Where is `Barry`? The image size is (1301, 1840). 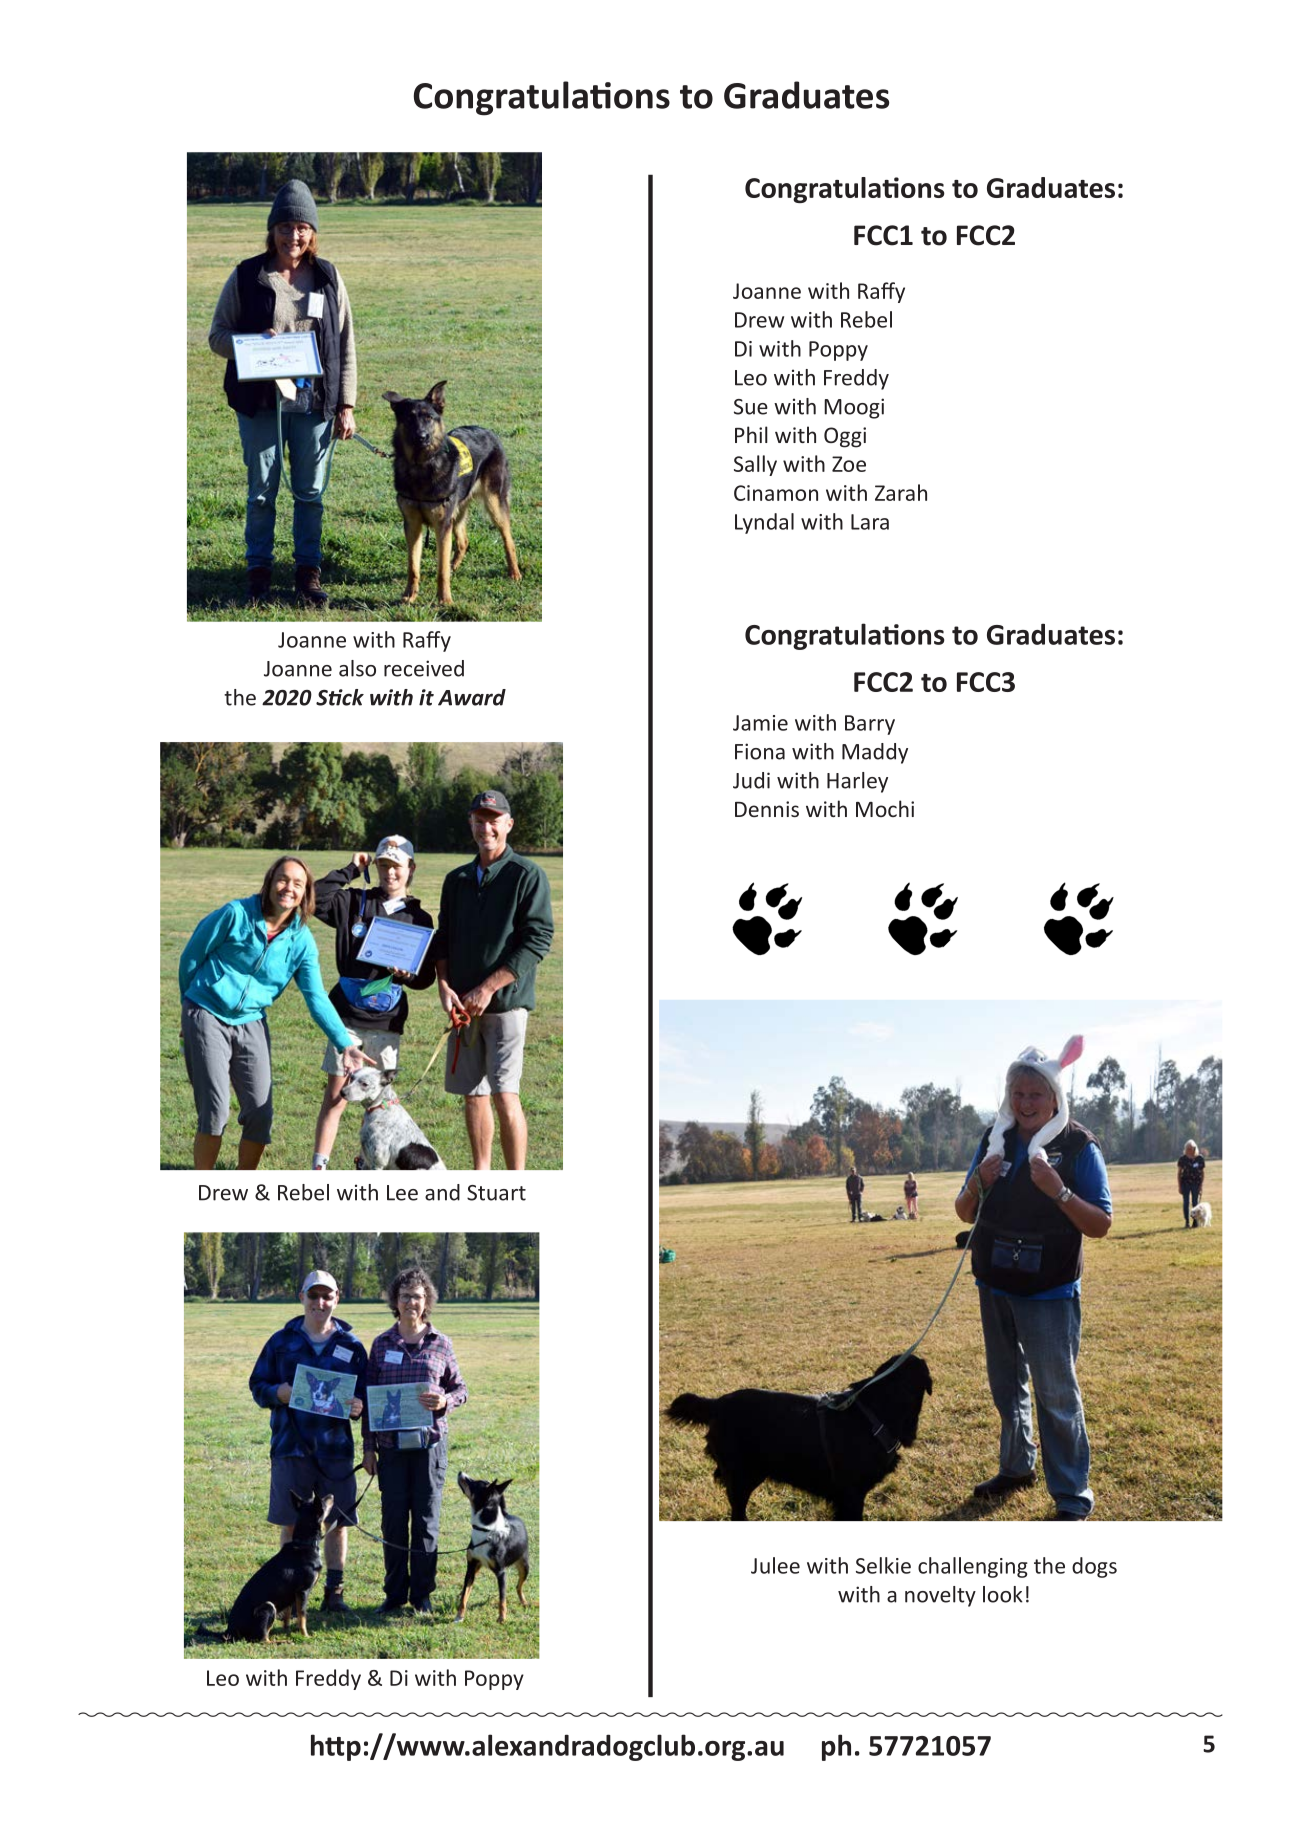 Barry is located at coordinates (870, 725).
